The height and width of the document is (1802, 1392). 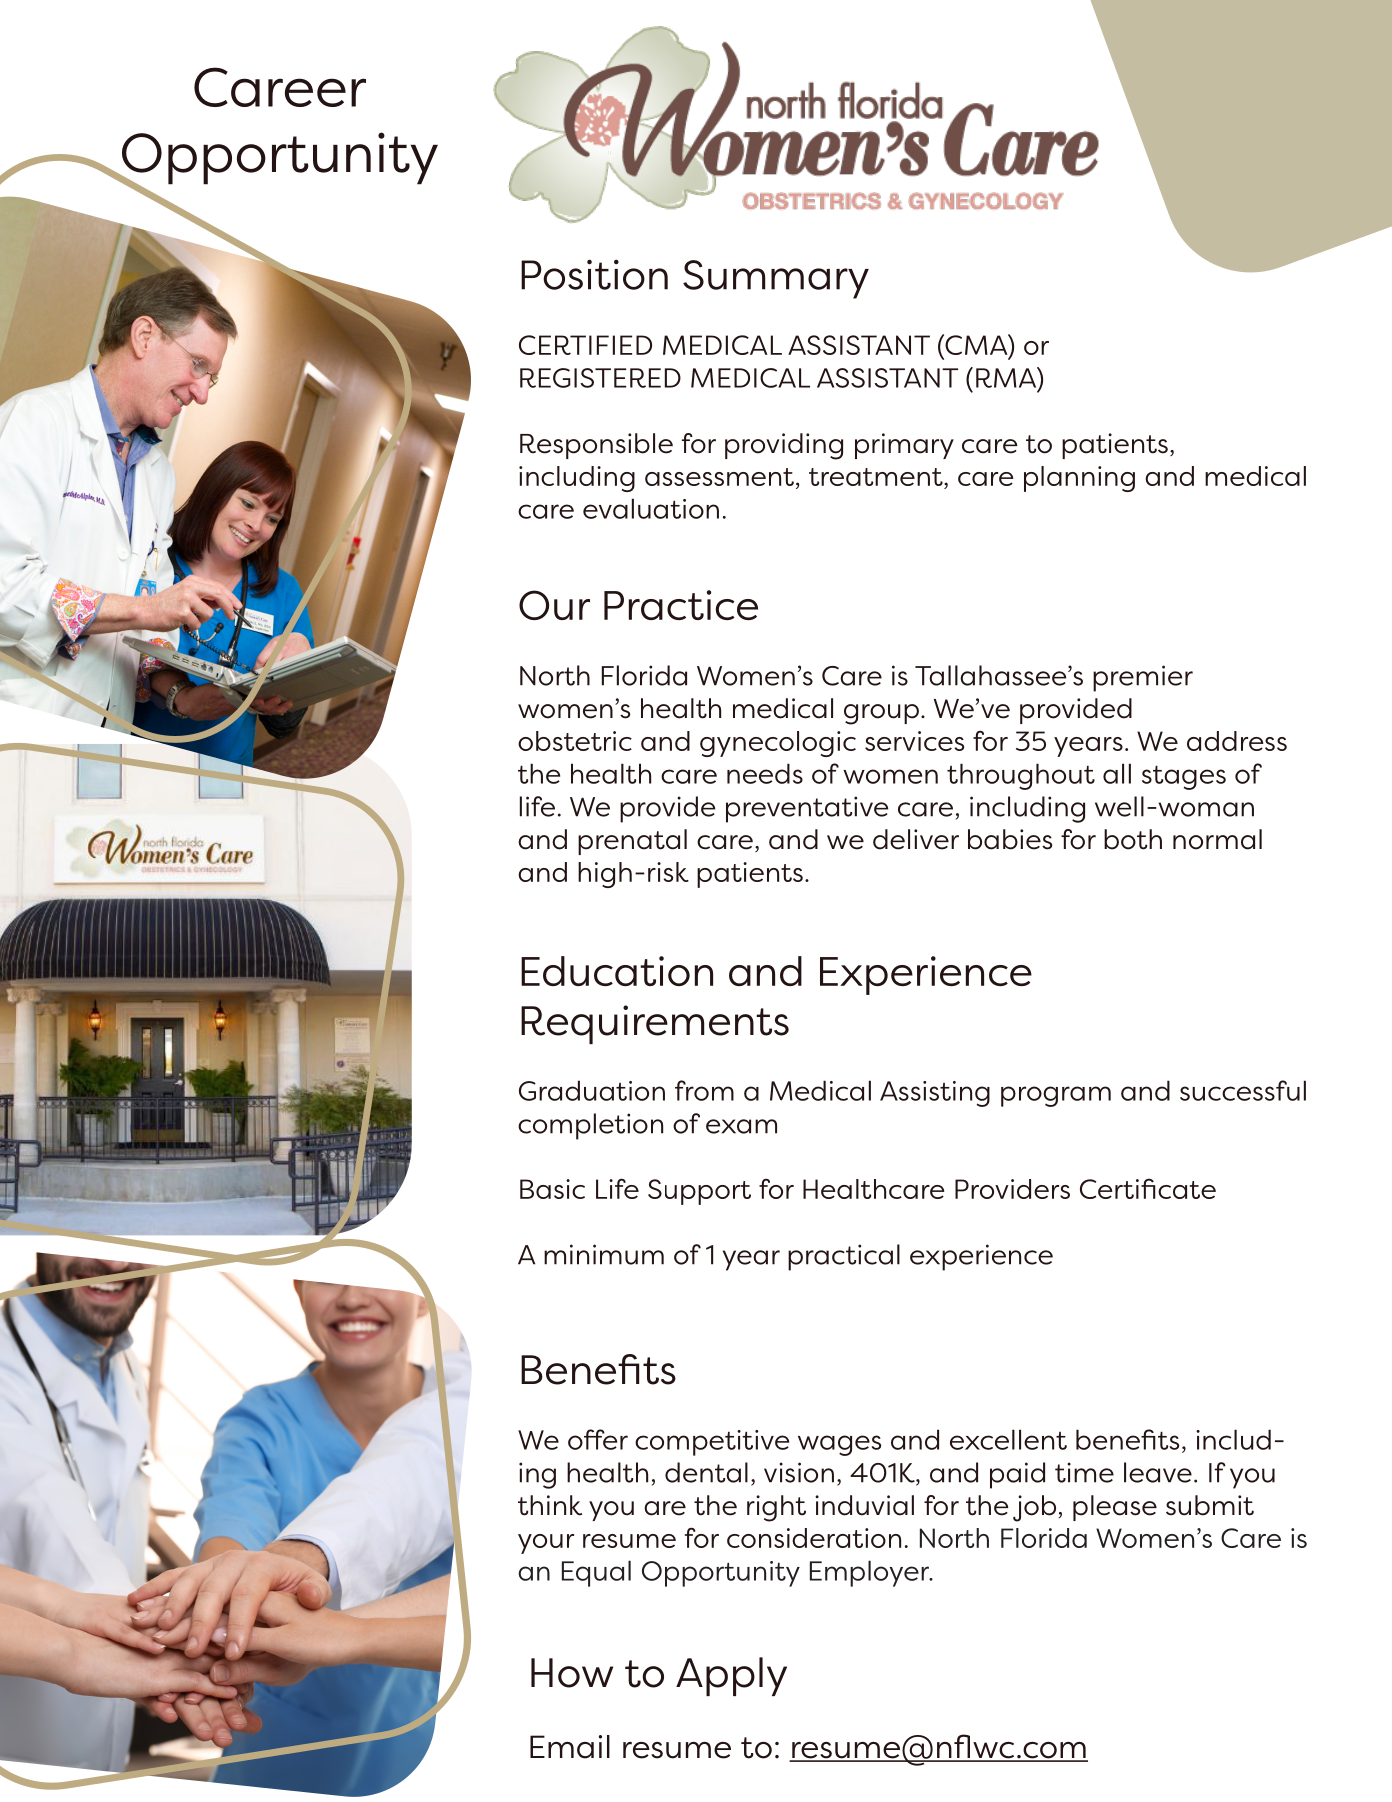 I want to click on CERTIFIED, so click(x=585, y=345).
